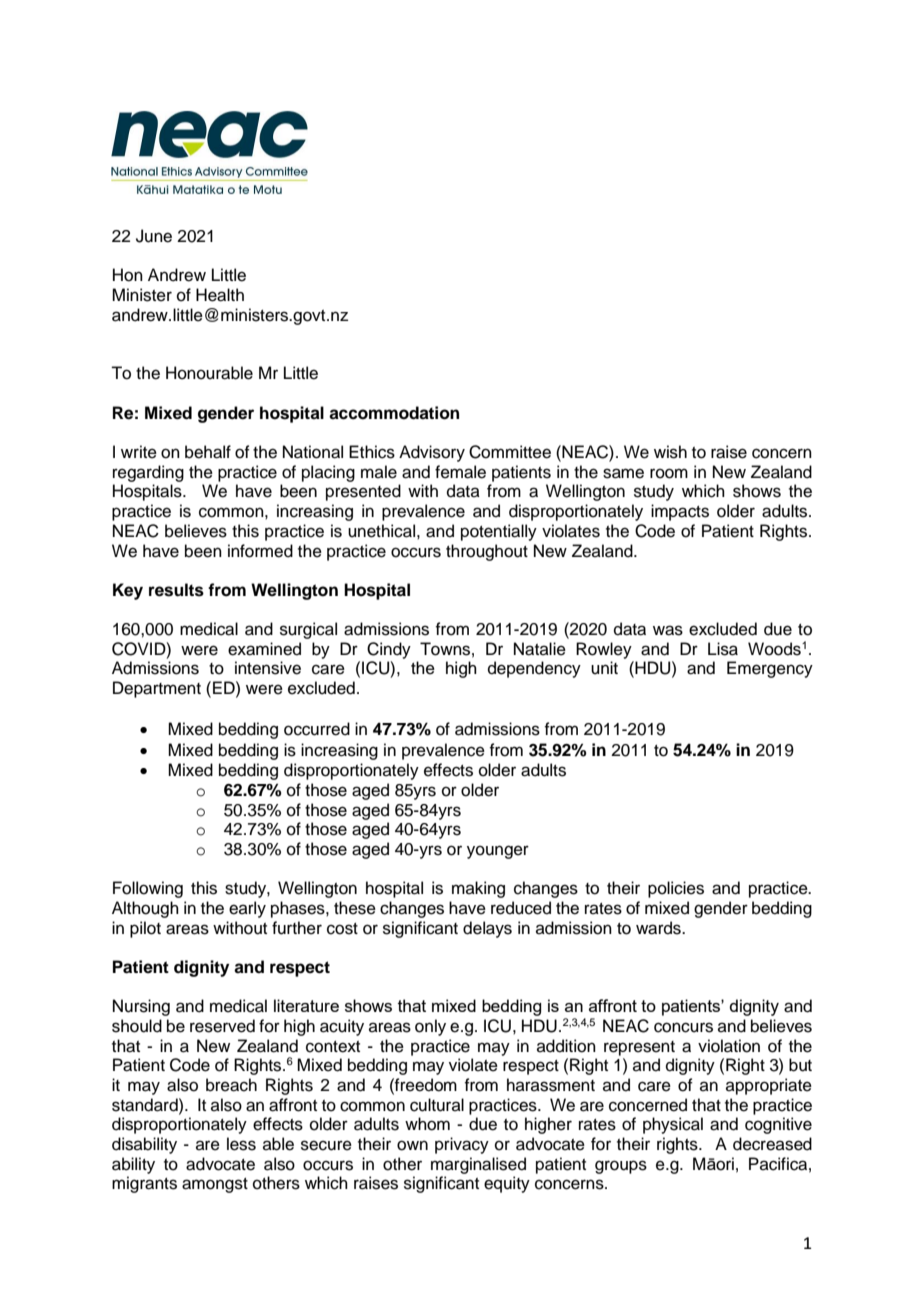 The image size is (924, 1309). Describe the element at coordinates (676, 889) in the document. I see `policies` at that location.
